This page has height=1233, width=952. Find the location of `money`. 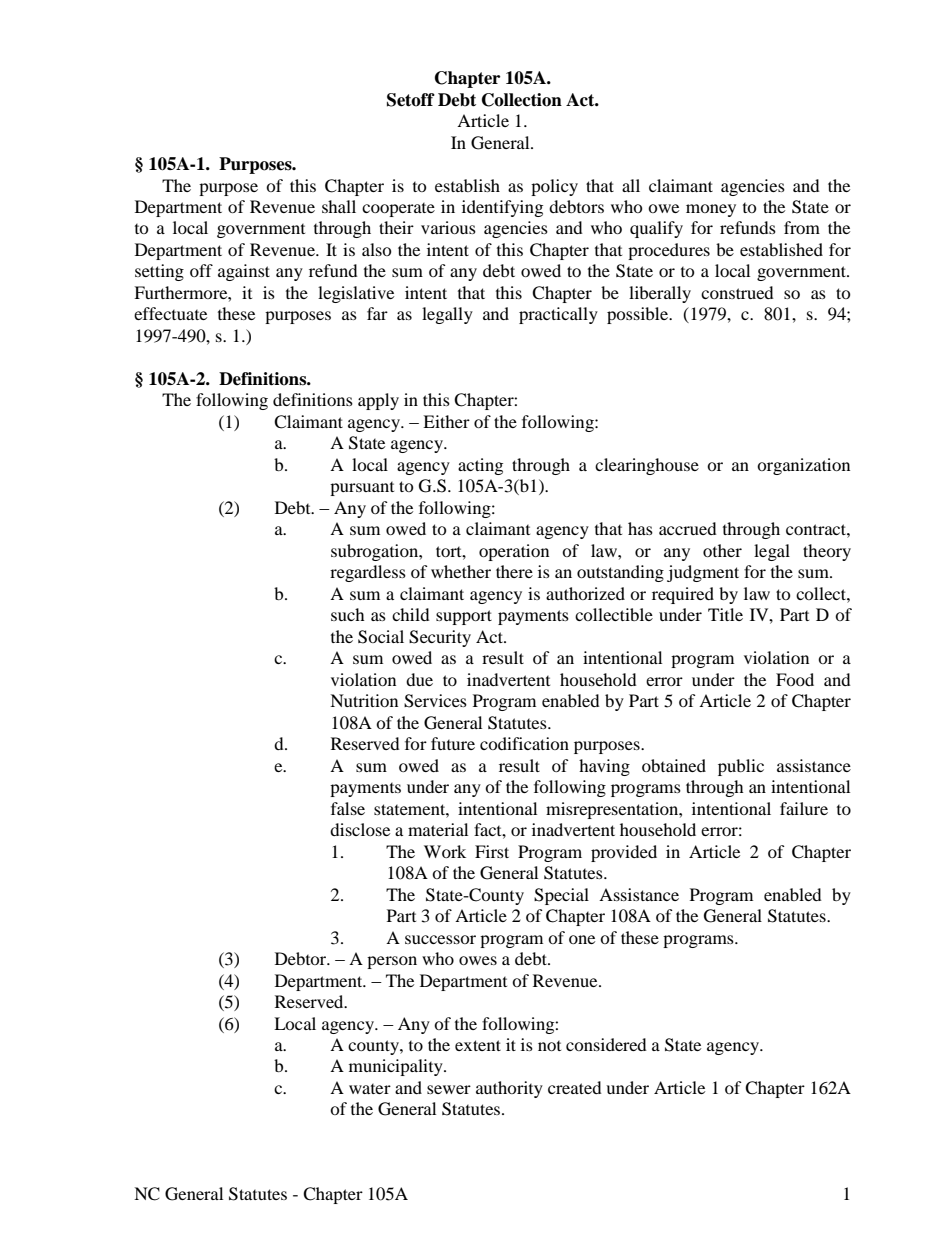

money is located at coordinates (711, 210).
